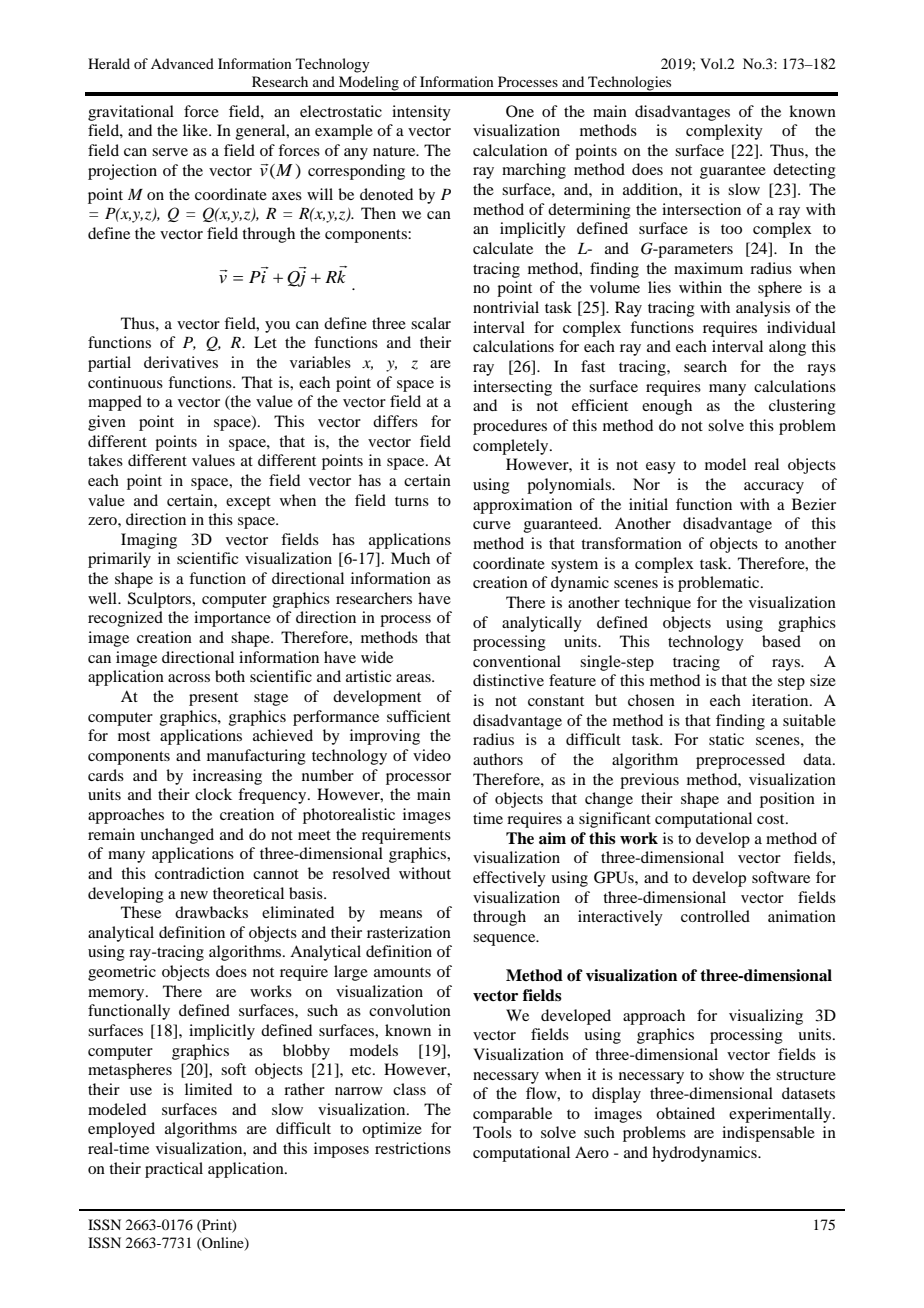 The height and width of the screenshot is (1308, 924). Describe the element at coordinates (517, 661) in the screenshot. I see `conventional` at that location.
